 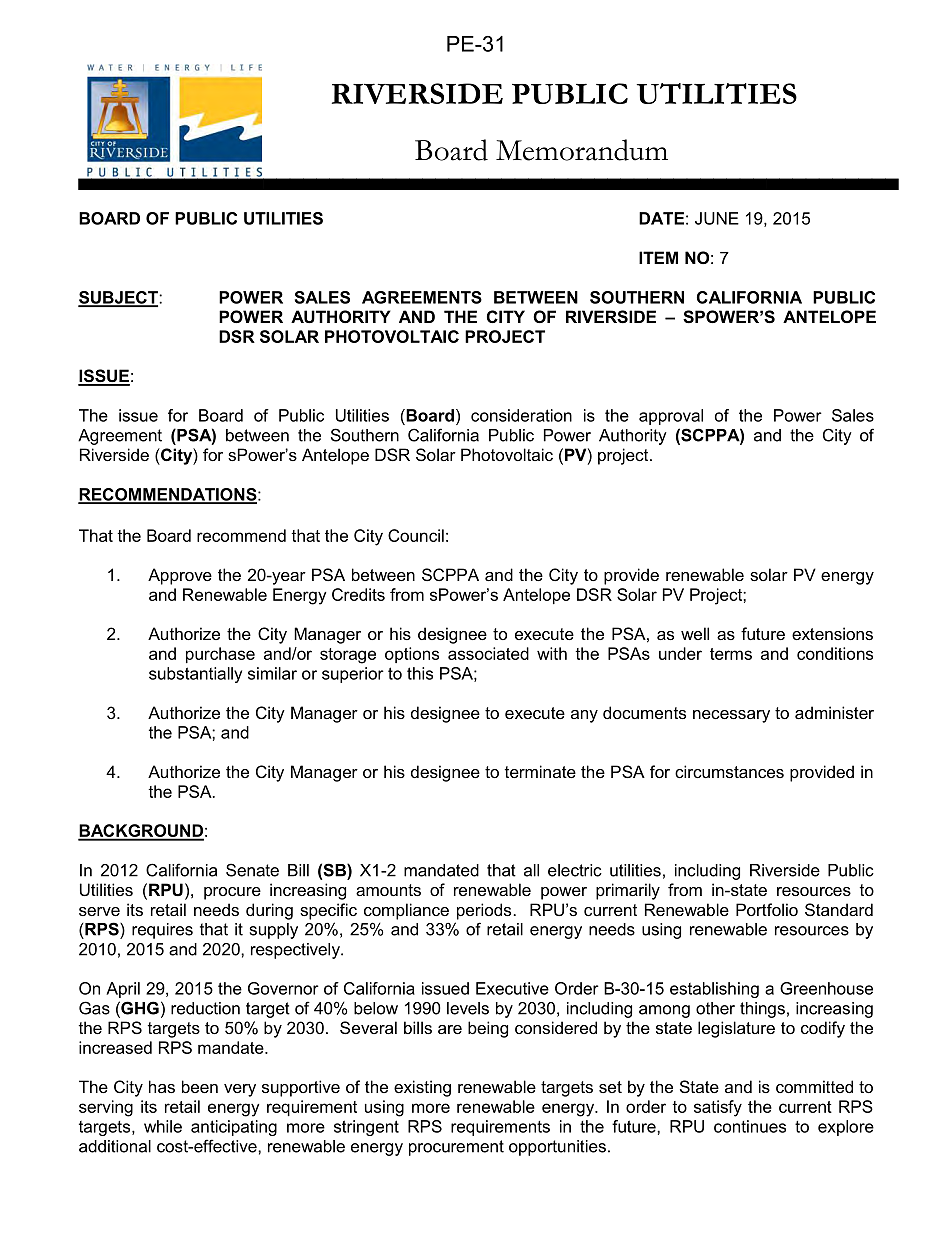 What do you see at coordinates (119, 298) in the screenshot?
I see `SUBJECT` at bounding box center [119, 298].
